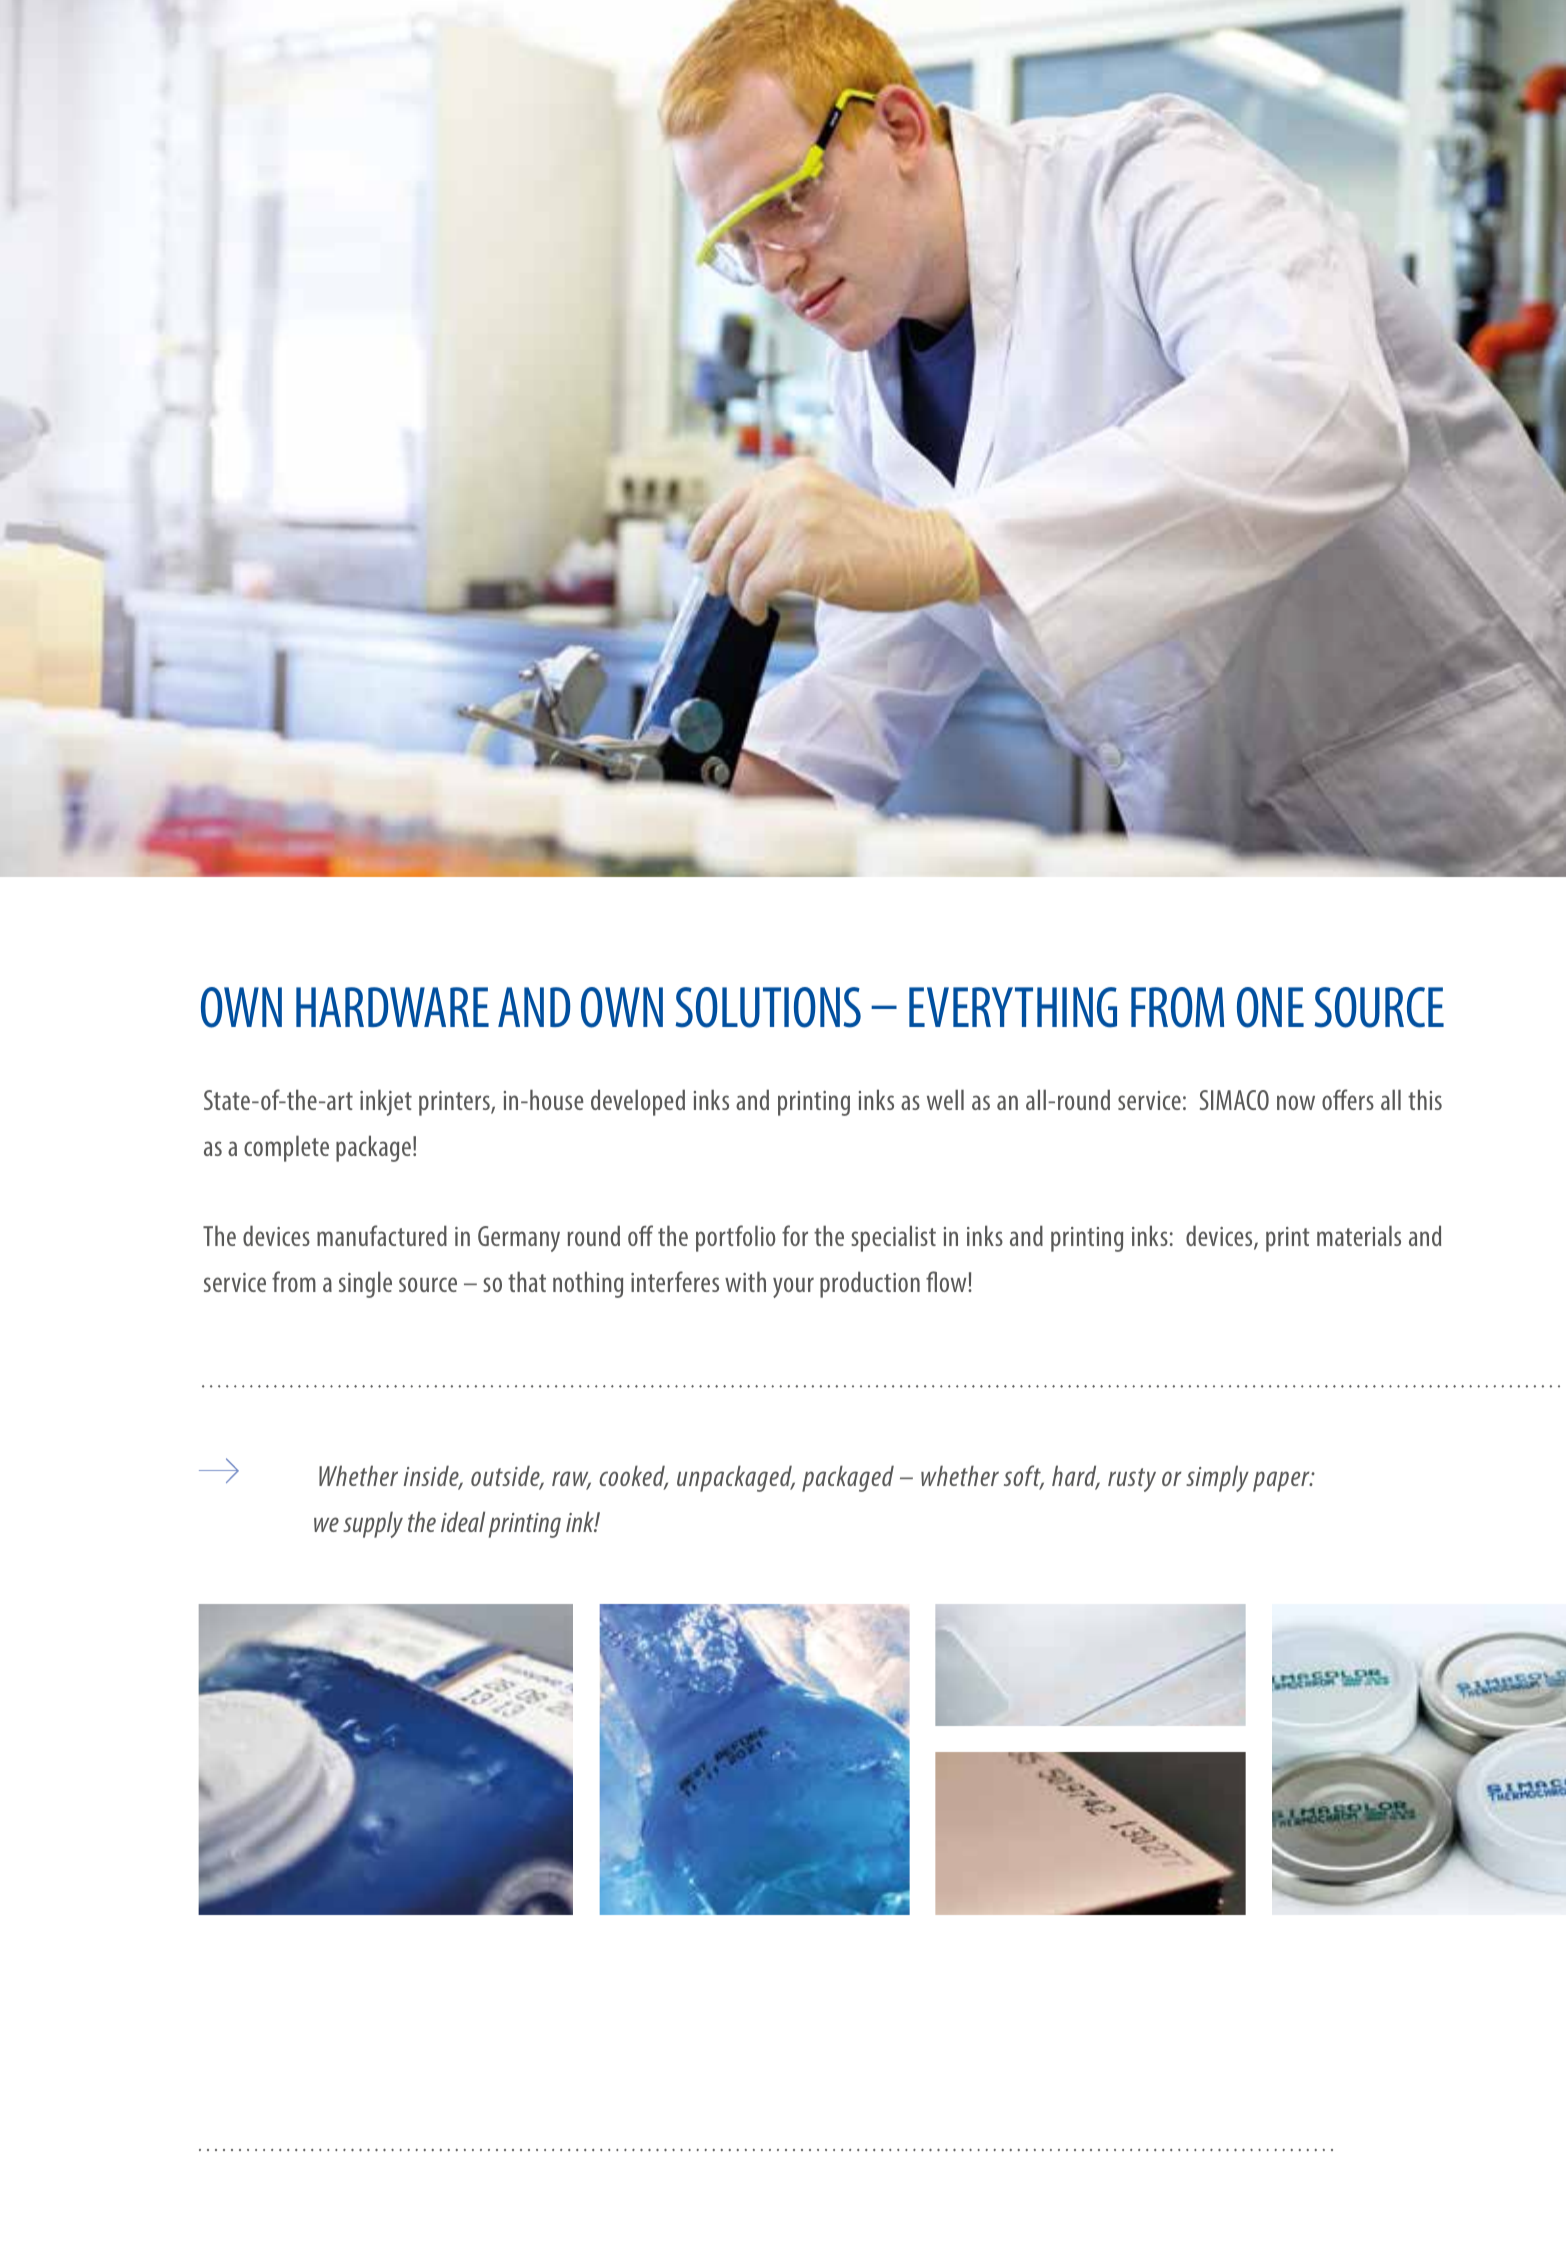 This screenshot has height=2247, width=1566. What do you see at coordinates (768, 1007) in the screenshot?
I see `SOLUTIONS` at bounding box center [768, 1007].
